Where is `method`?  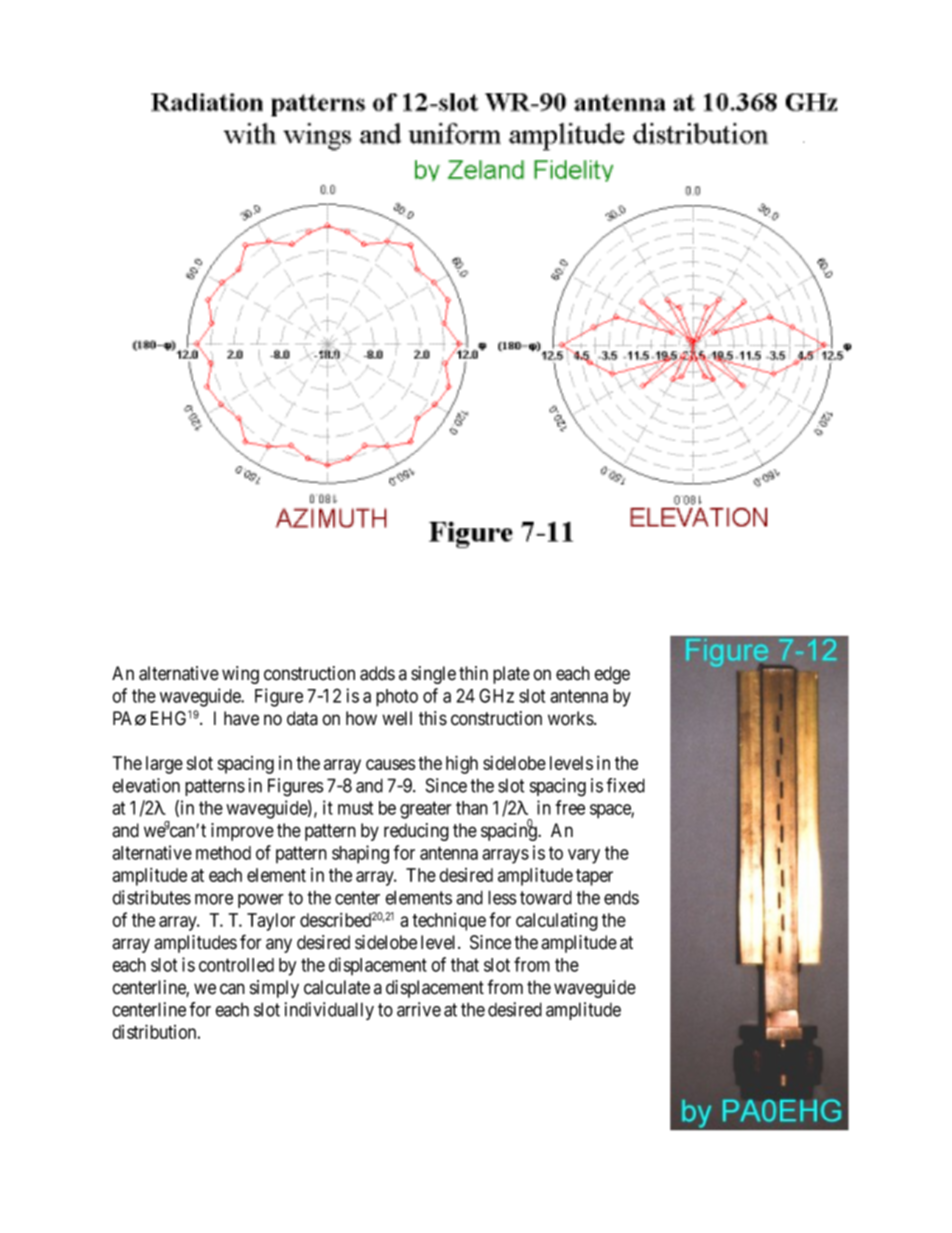
method is located at coordinates (223, 853).
